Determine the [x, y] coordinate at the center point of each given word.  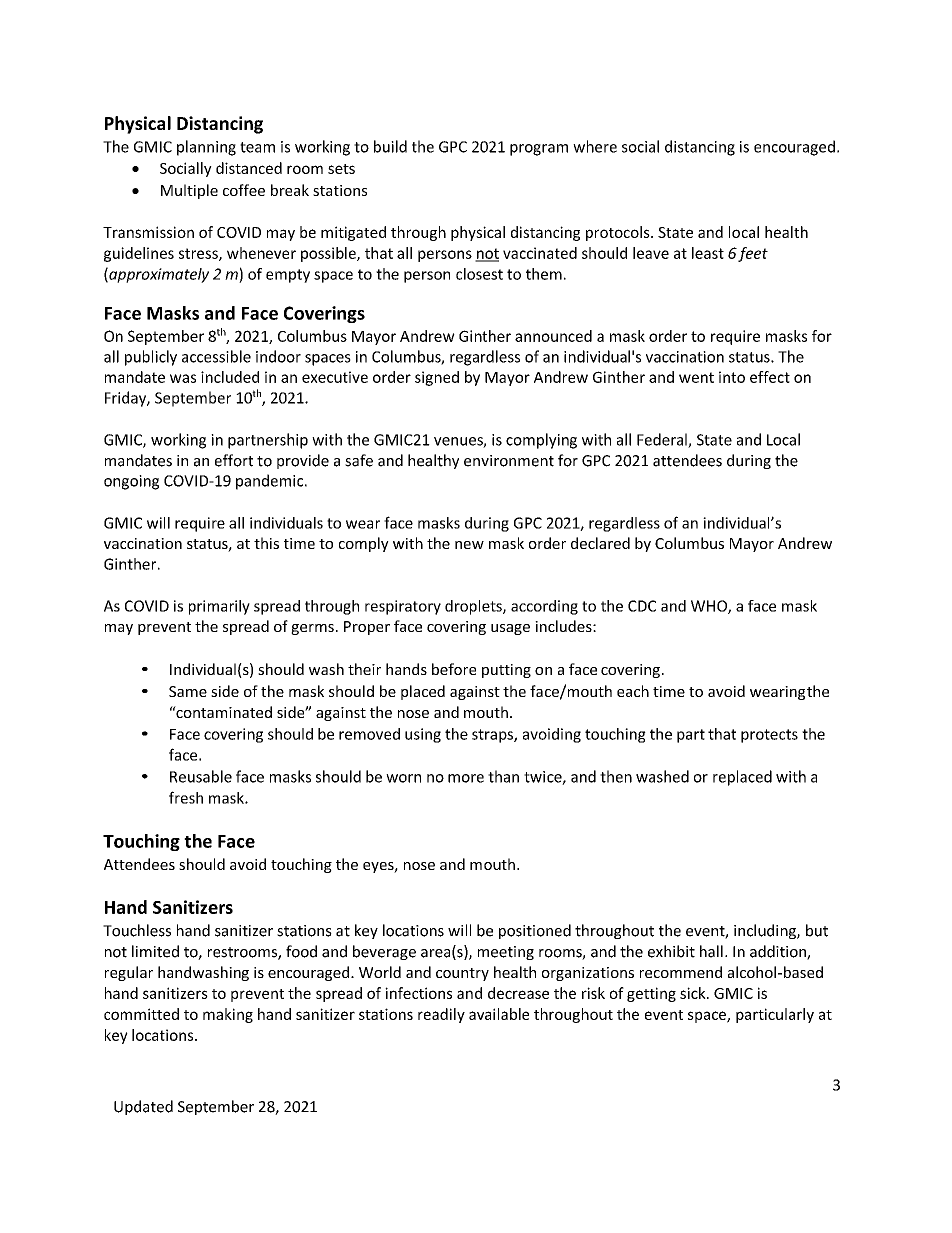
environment [509, 461]
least [708, 253]
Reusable [201, 776]
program [539, 150]
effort [234, 460]
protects [769, 736]
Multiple [189, 191]
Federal [663, 440]
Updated [143, 1107]
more [466, 778]
